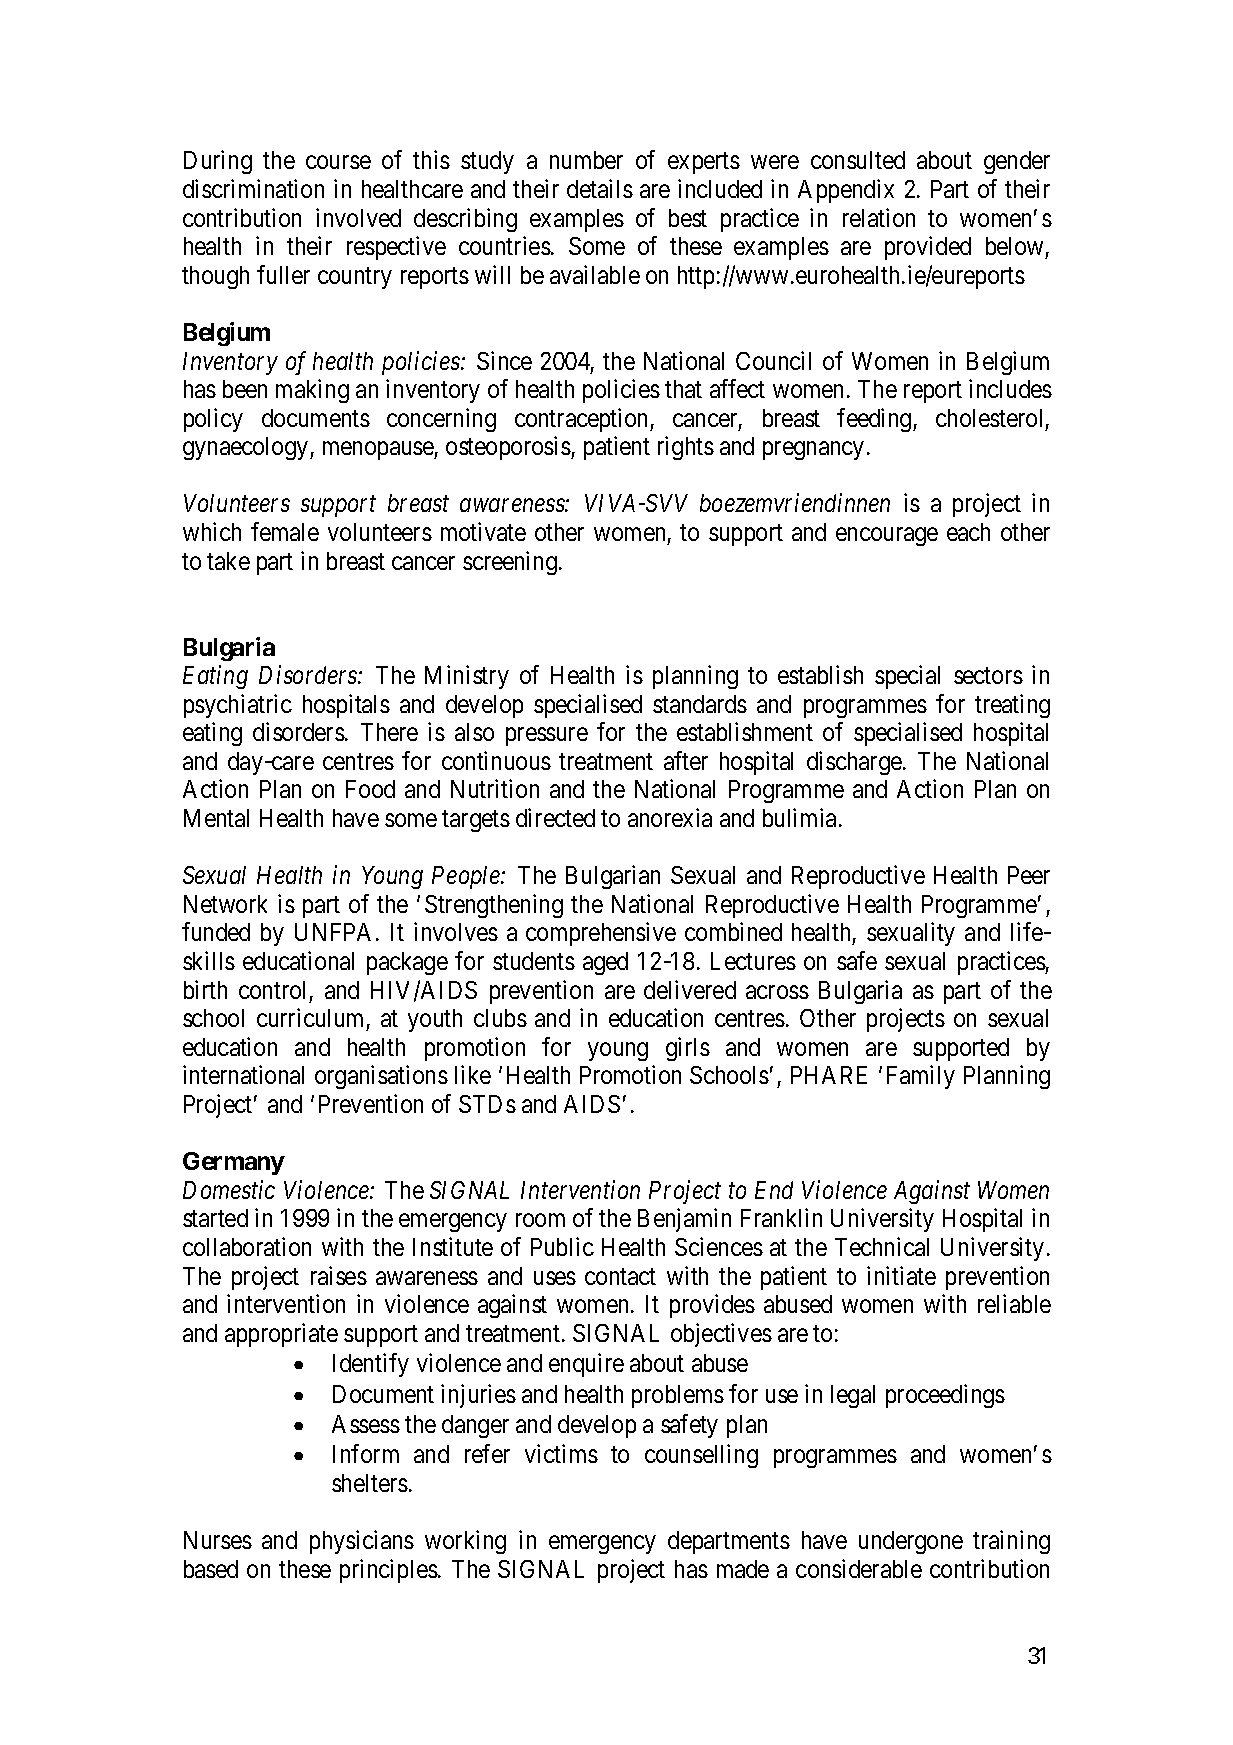  What do you see at coordinates (928, 248) in the screenshot?
I see `provided` at bounding box center [928, 248].
